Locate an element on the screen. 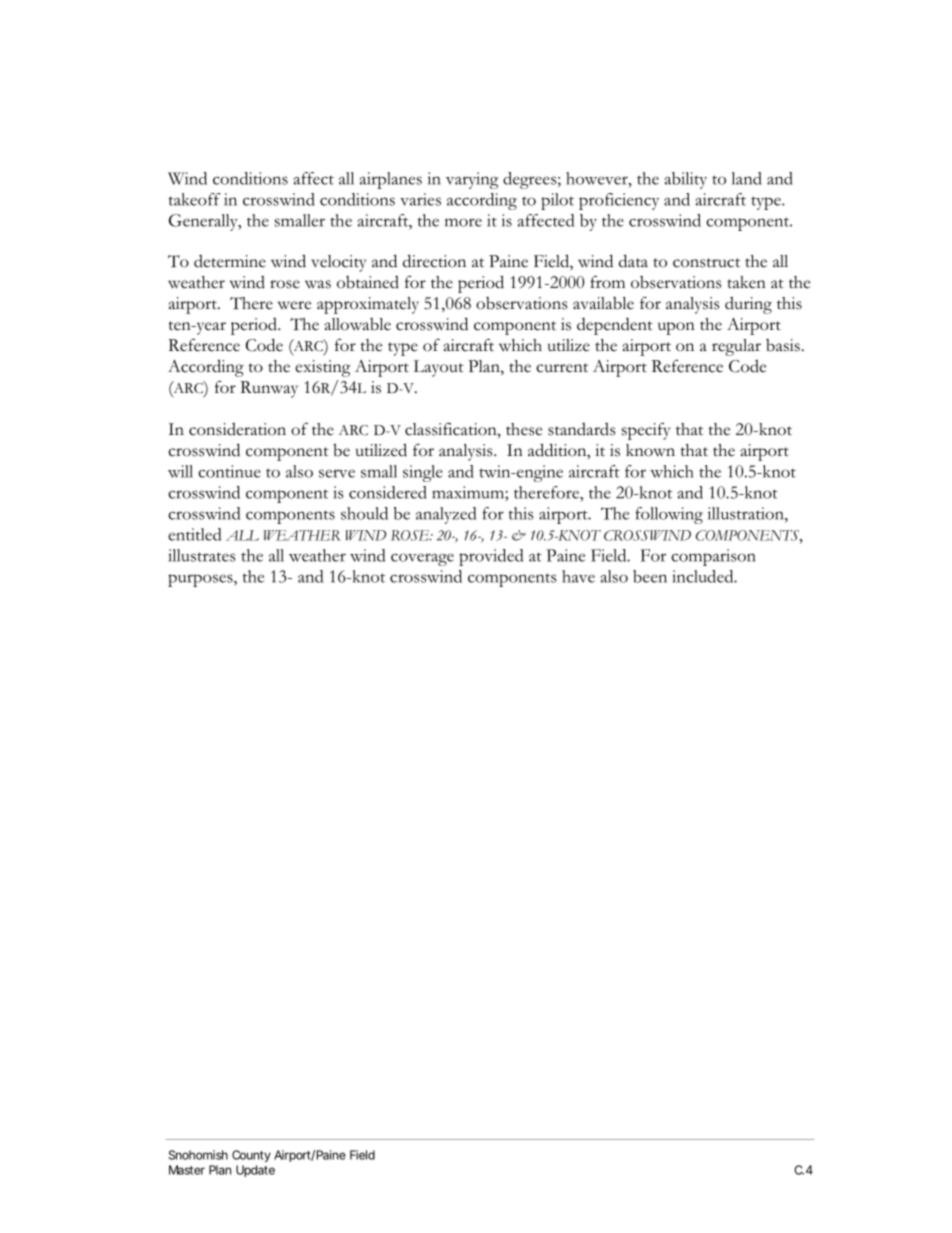 Image resolution: width=952 pixels, height=1233 pixels. more is located at coordinates (463, 222).
